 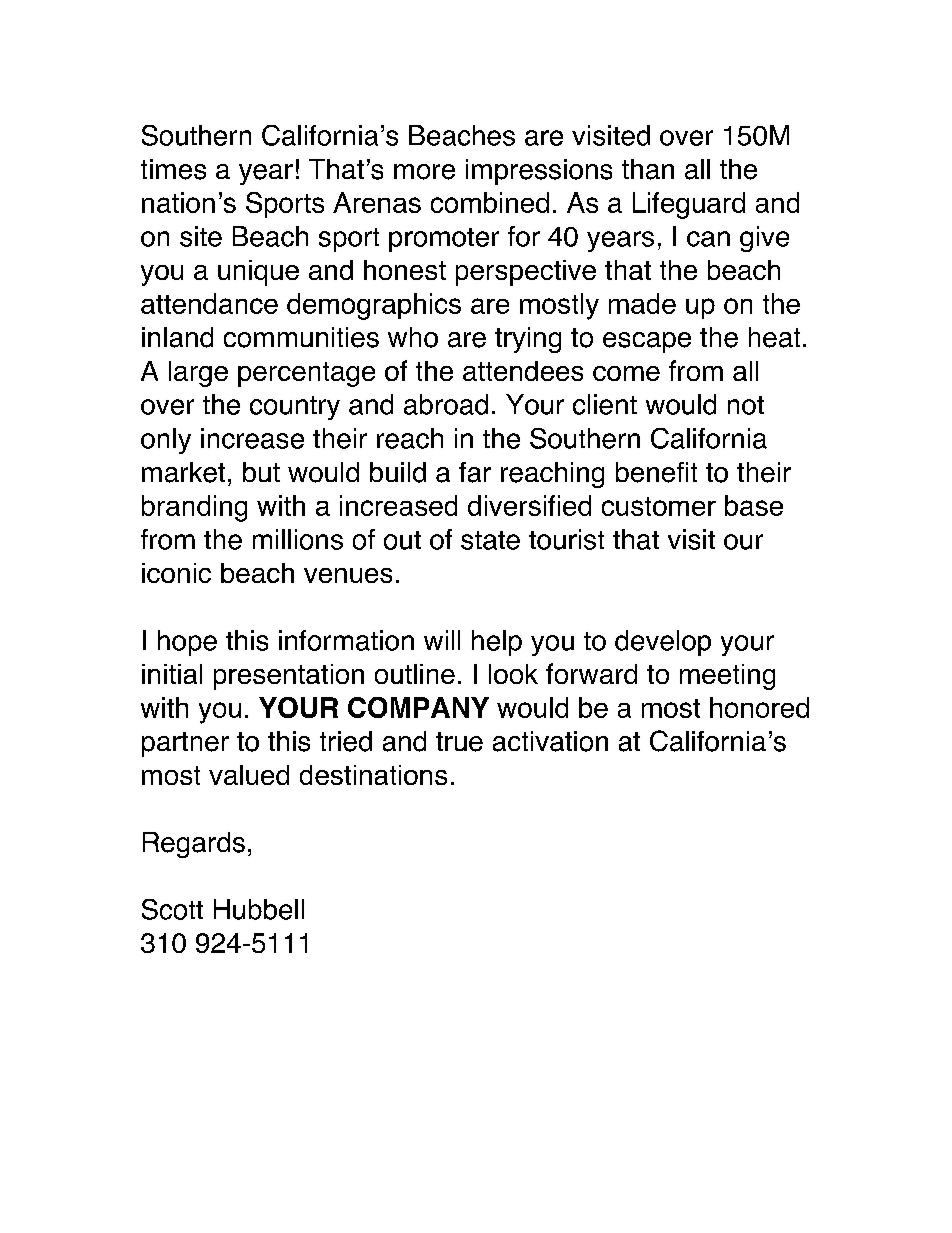 What do you see at coordinates (746, 405) in the document?
I see `not` at bounding box center [746, 405].
